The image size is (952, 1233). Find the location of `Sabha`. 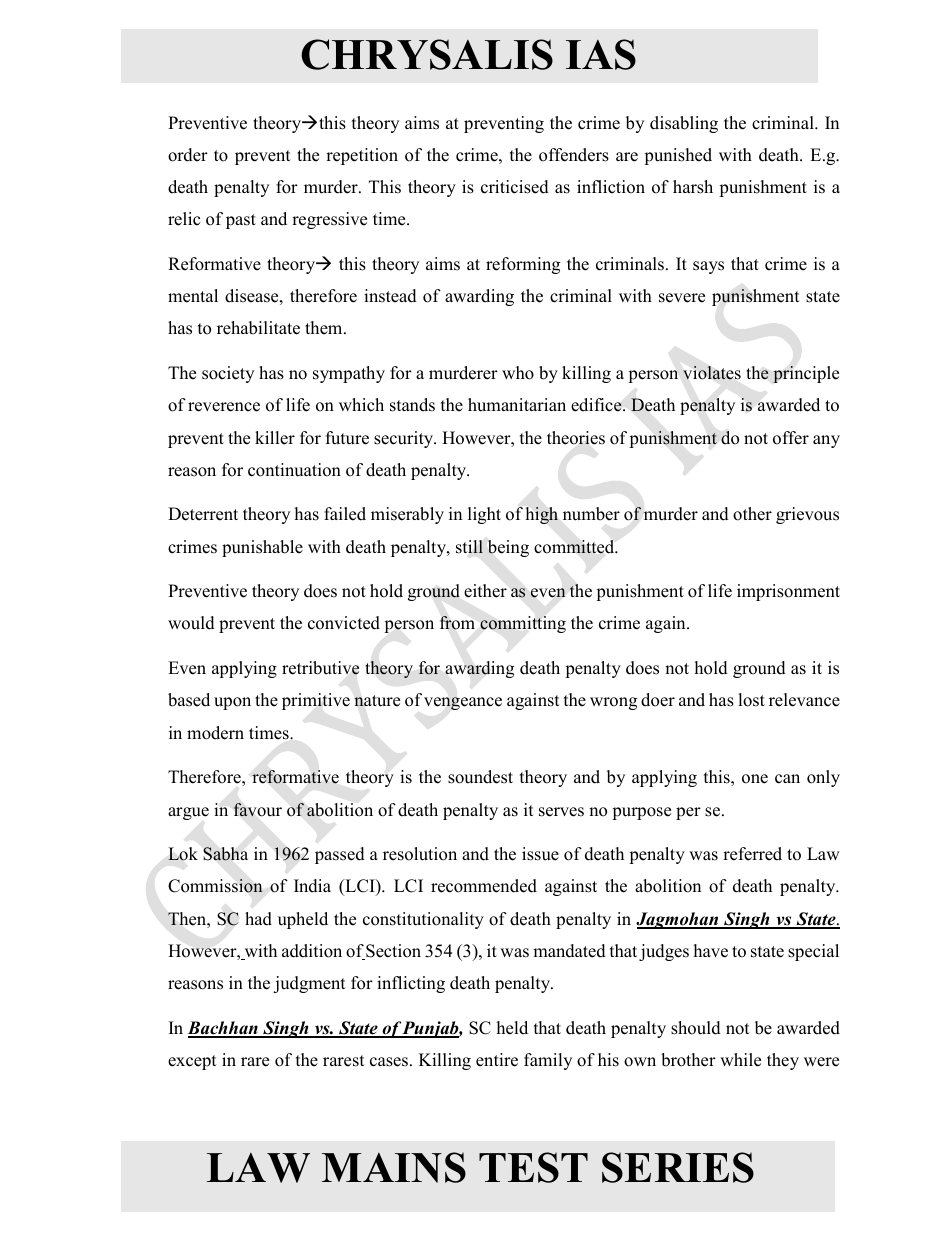

Sabha is located at coordinates (225, 854).
